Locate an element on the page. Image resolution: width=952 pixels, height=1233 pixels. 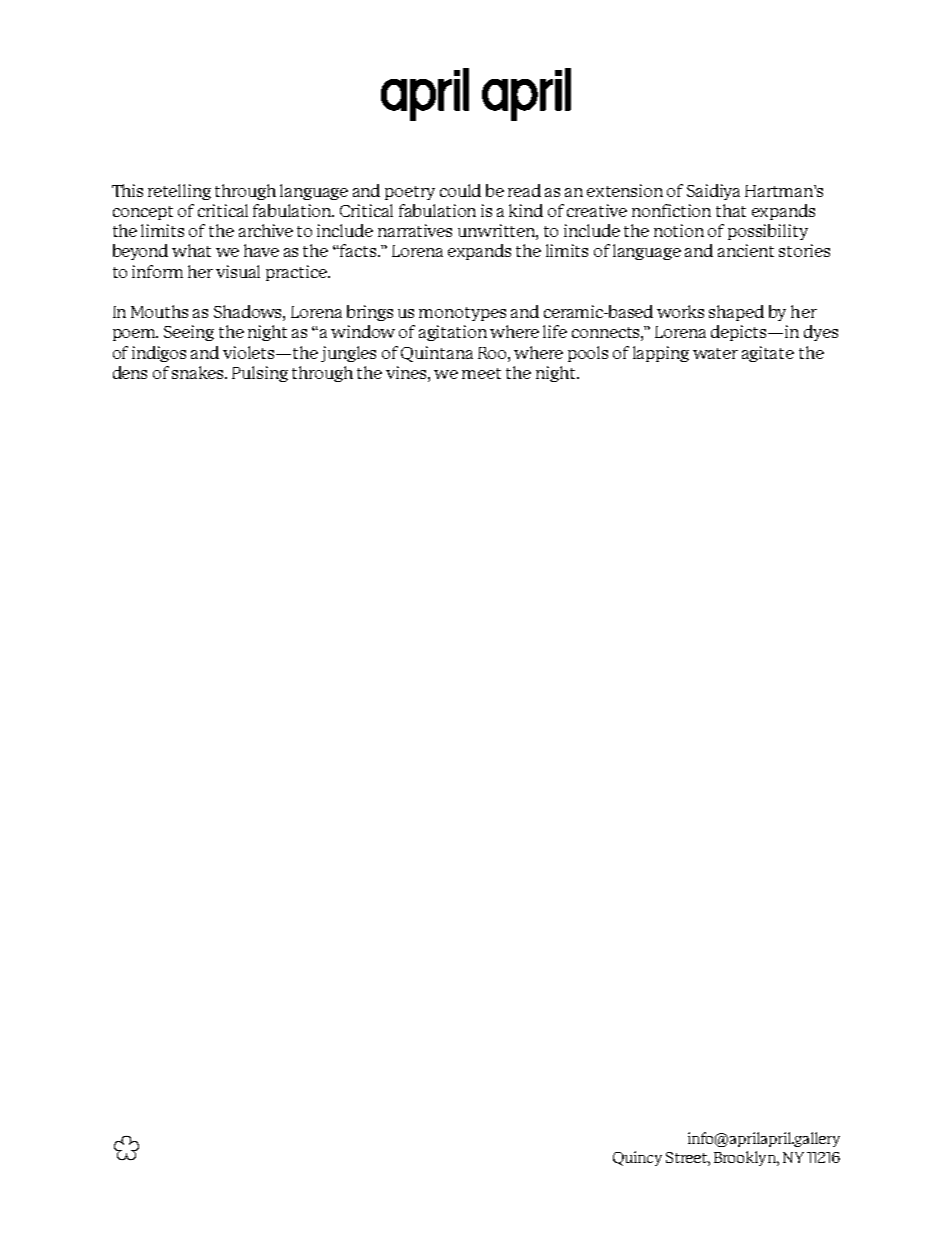
Quincy is located at coordinates (637, 1158).
